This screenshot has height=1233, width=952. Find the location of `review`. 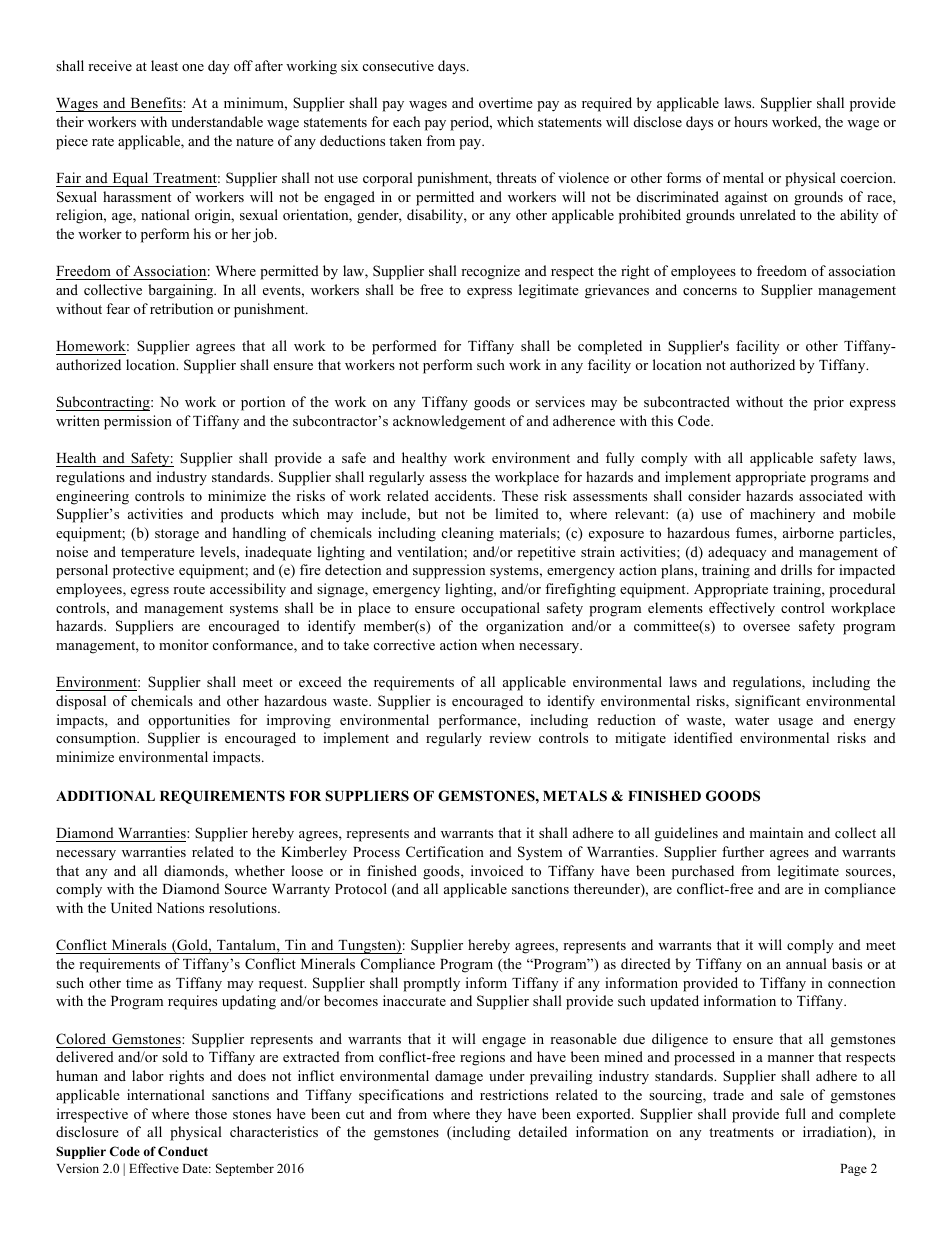

review is located at coordinates (510, 737).
